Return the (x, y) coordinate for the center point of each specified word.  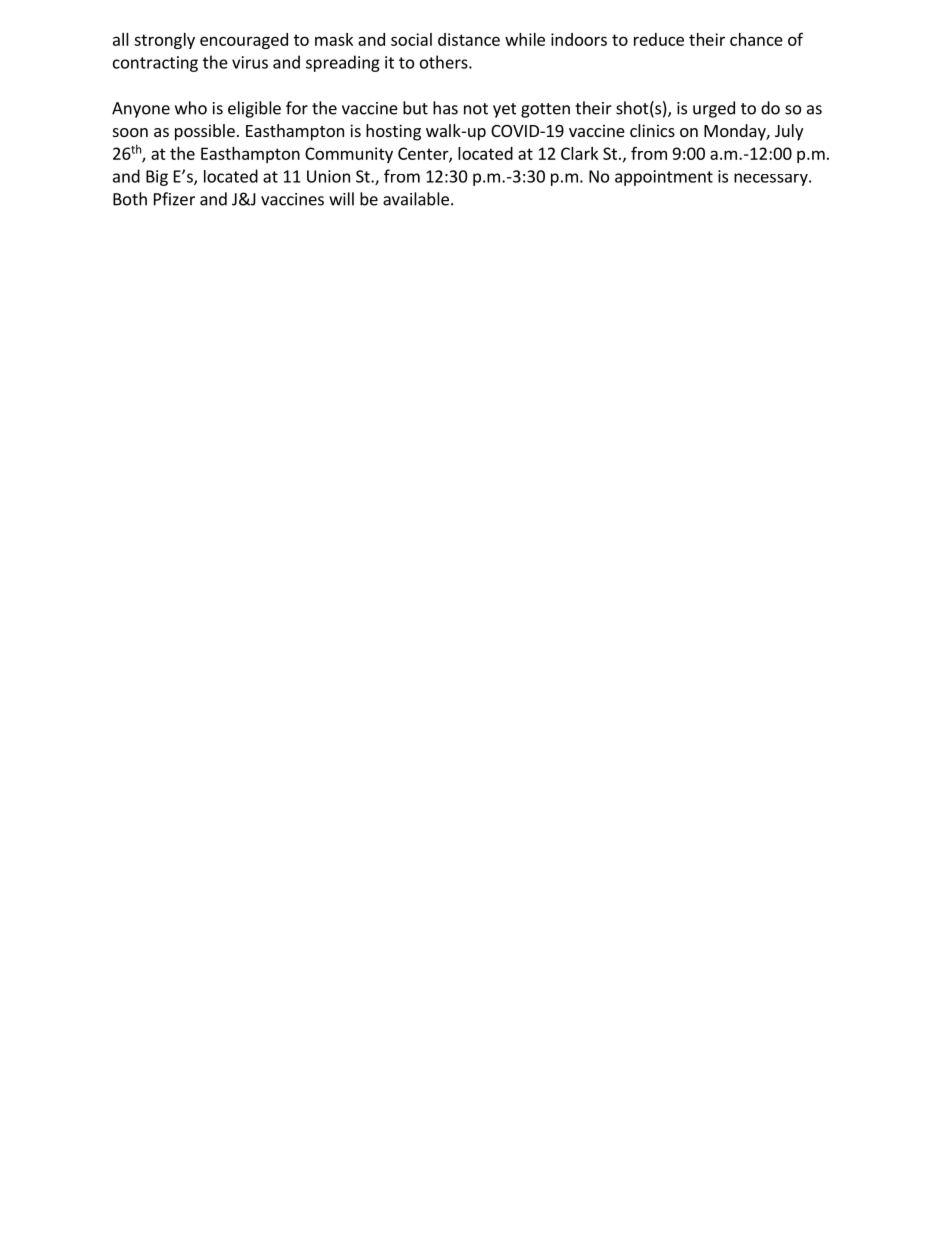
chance (756, 39)
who (191, 108)
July (789, 132)
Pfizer (174, 199)
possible (205, 132)
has (445, 108)
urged (714, 109)
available (416, 199)
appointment (664, 178)
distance (469, 39)
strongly (164, 41)
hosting (393, 132)
